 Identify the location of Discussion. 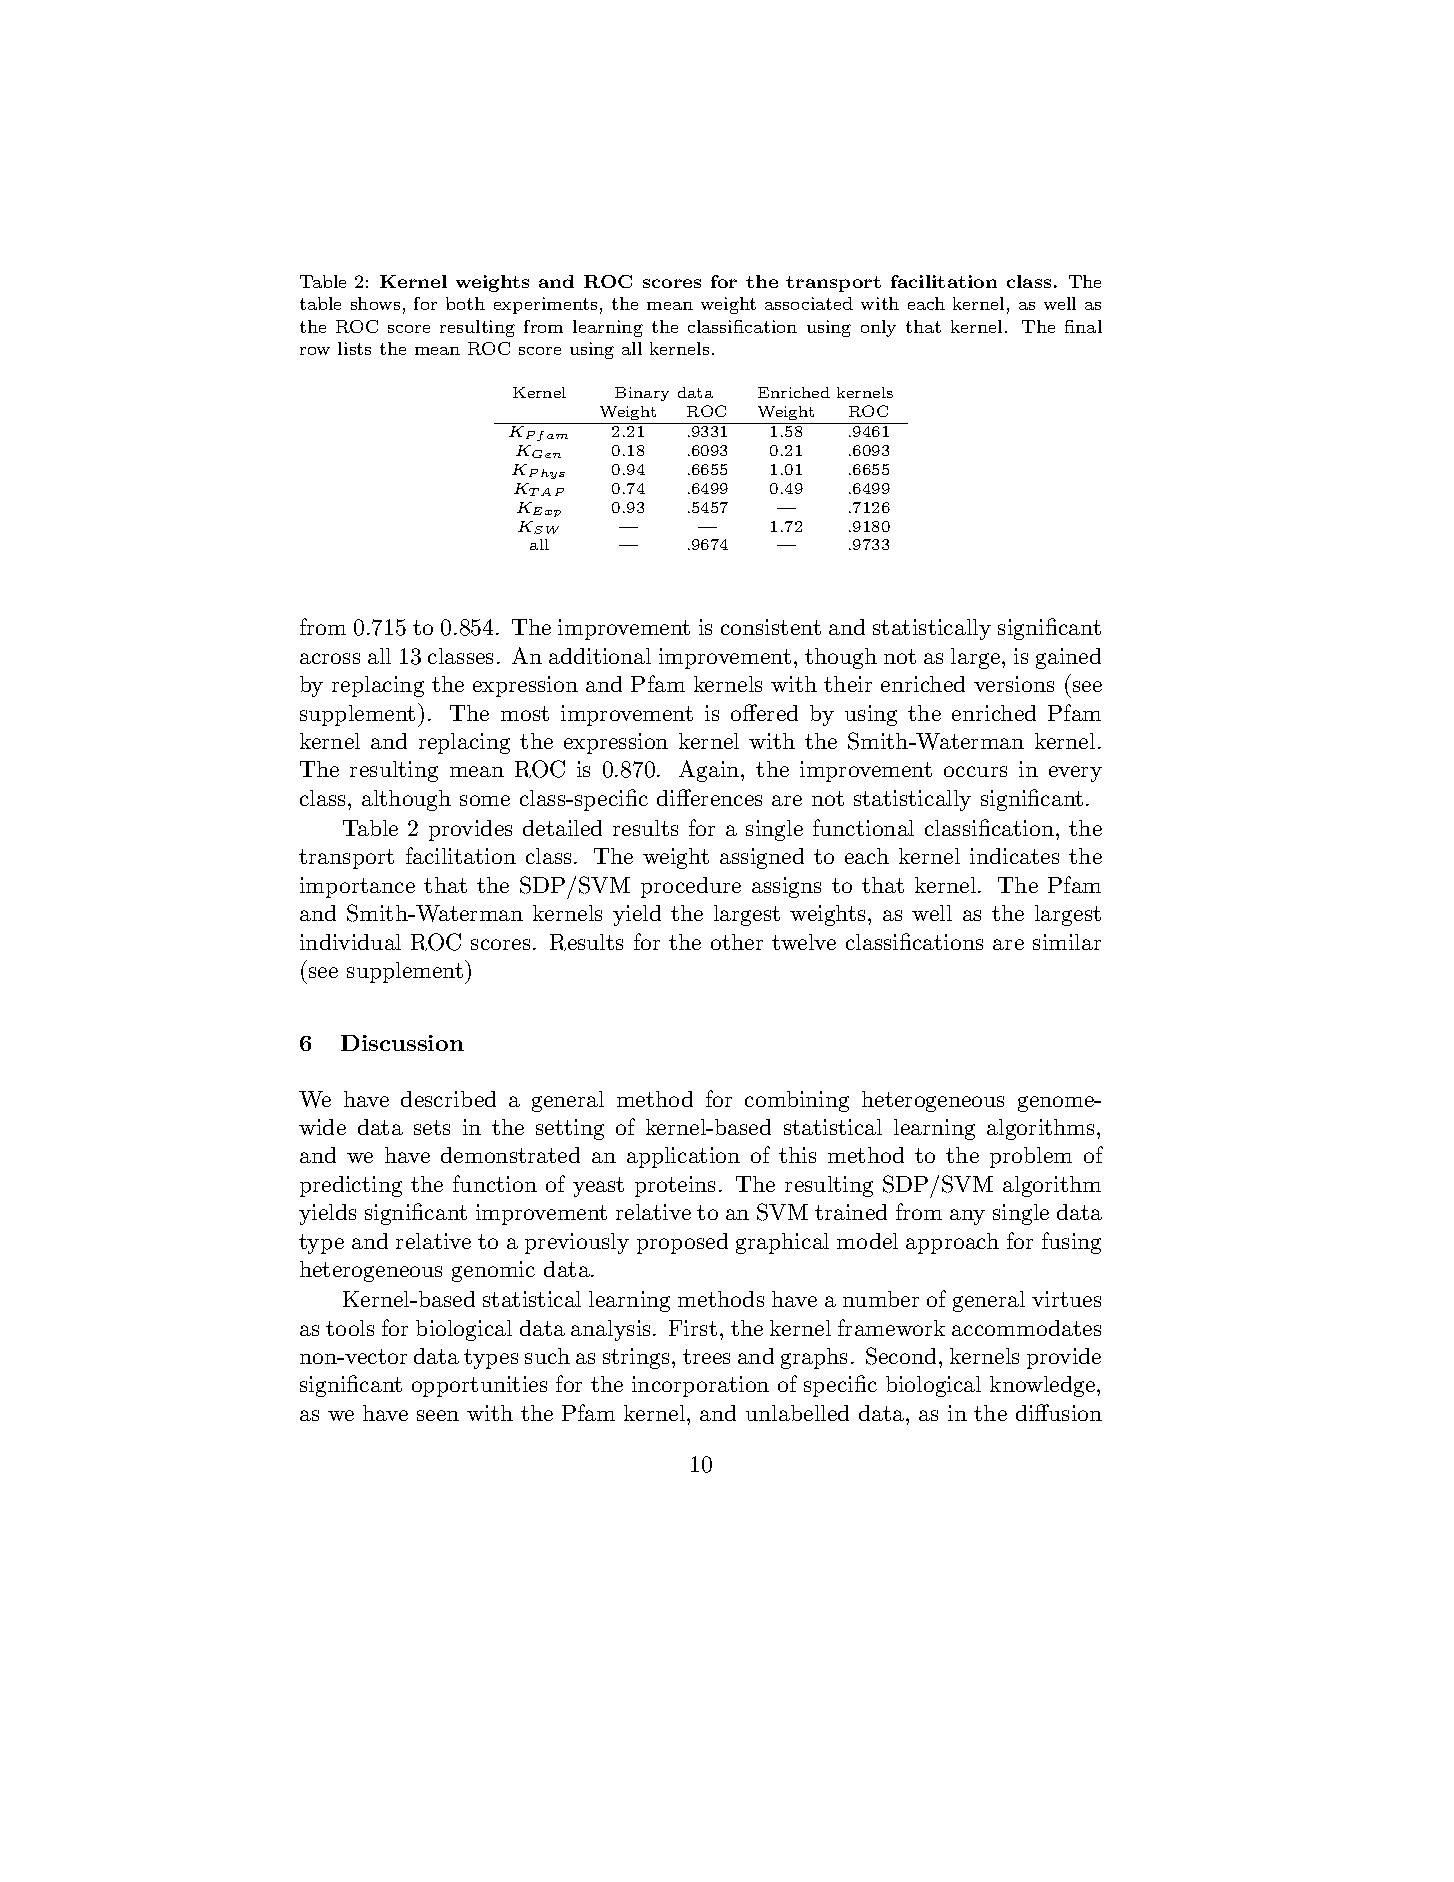
(402, 1043).
